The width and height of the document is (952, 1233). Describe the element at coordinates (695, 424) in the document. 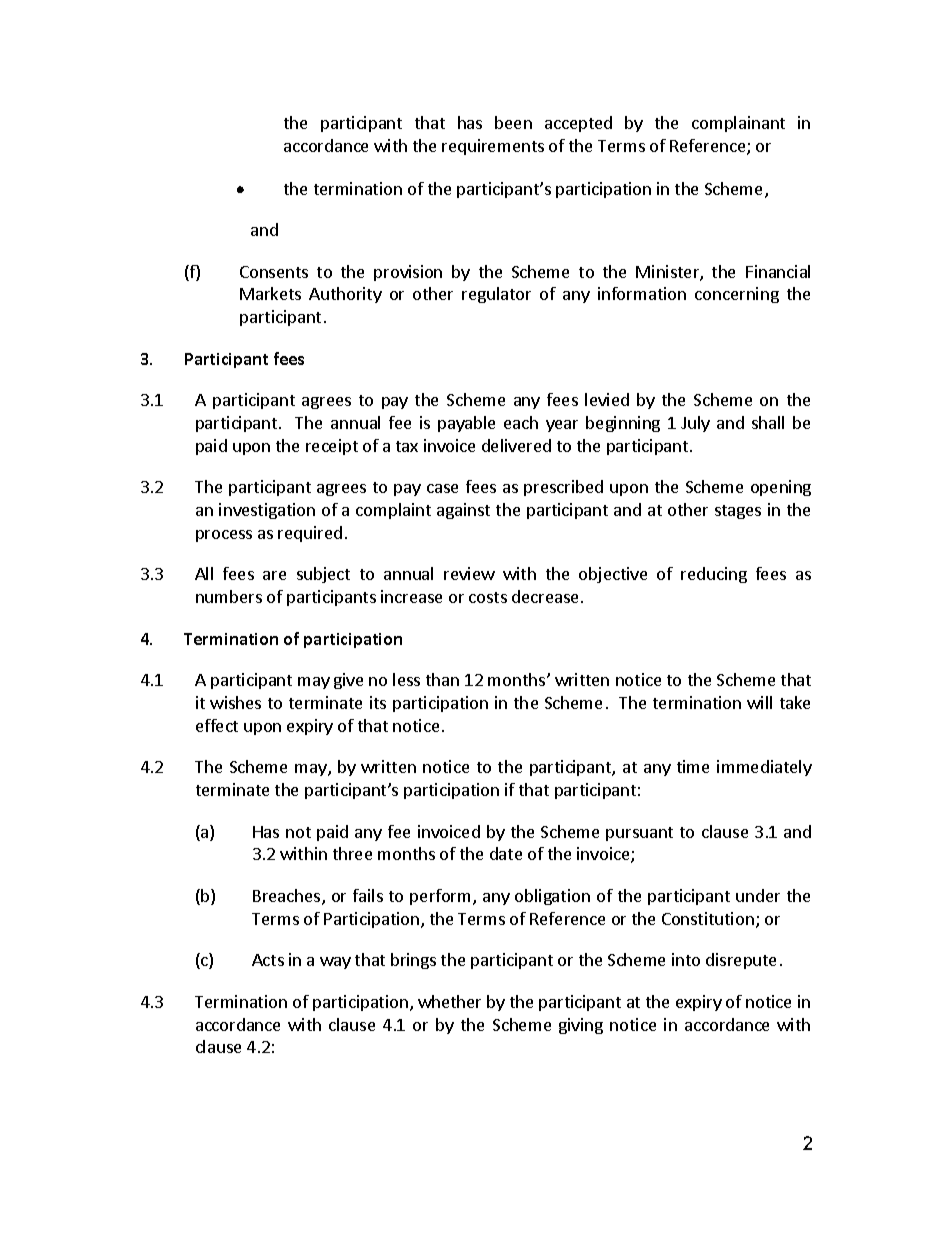

I see `July` at that location.
